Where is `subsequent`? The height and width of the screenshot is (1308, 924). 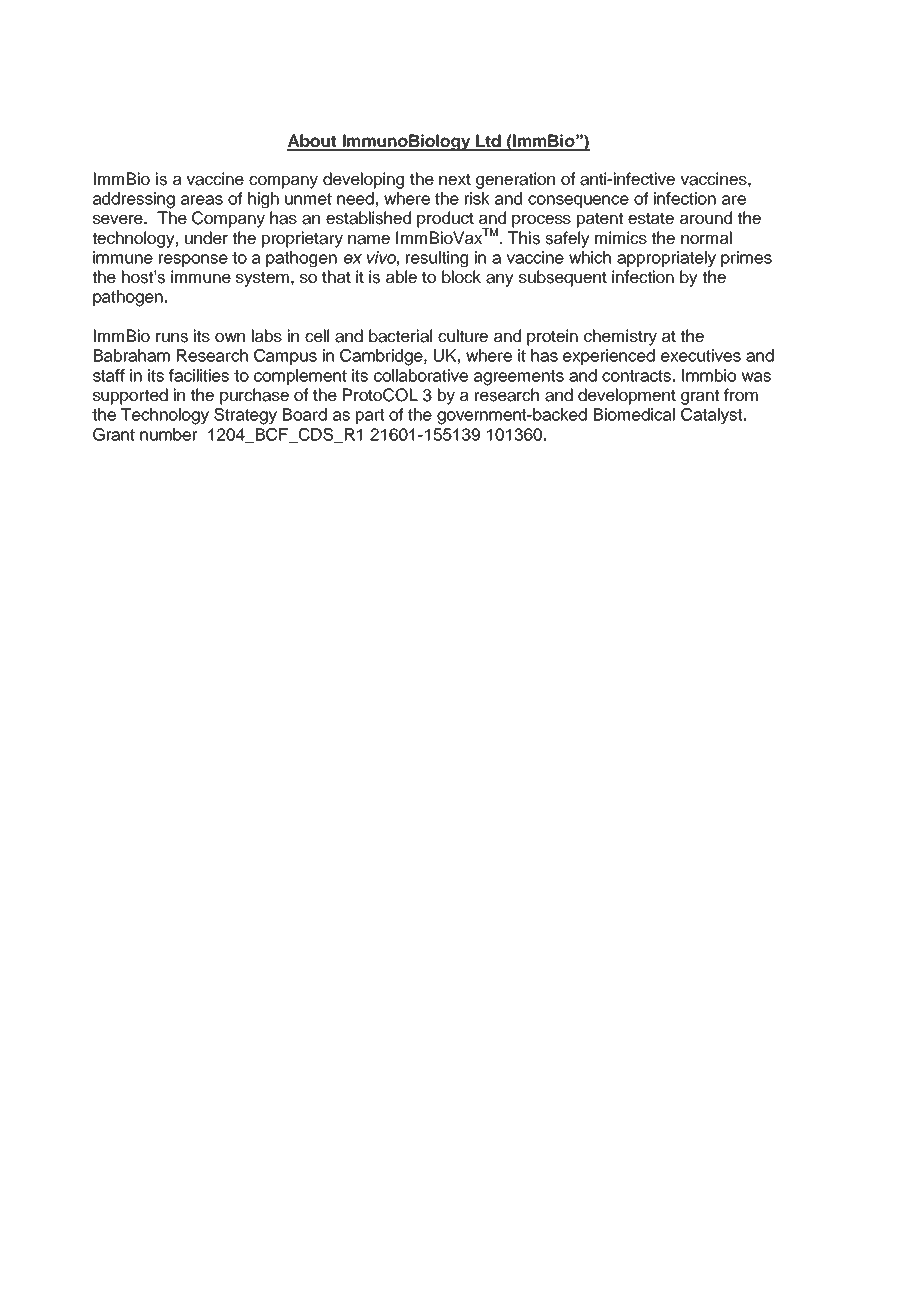 subsequent is located at coordinates (563, 278).
